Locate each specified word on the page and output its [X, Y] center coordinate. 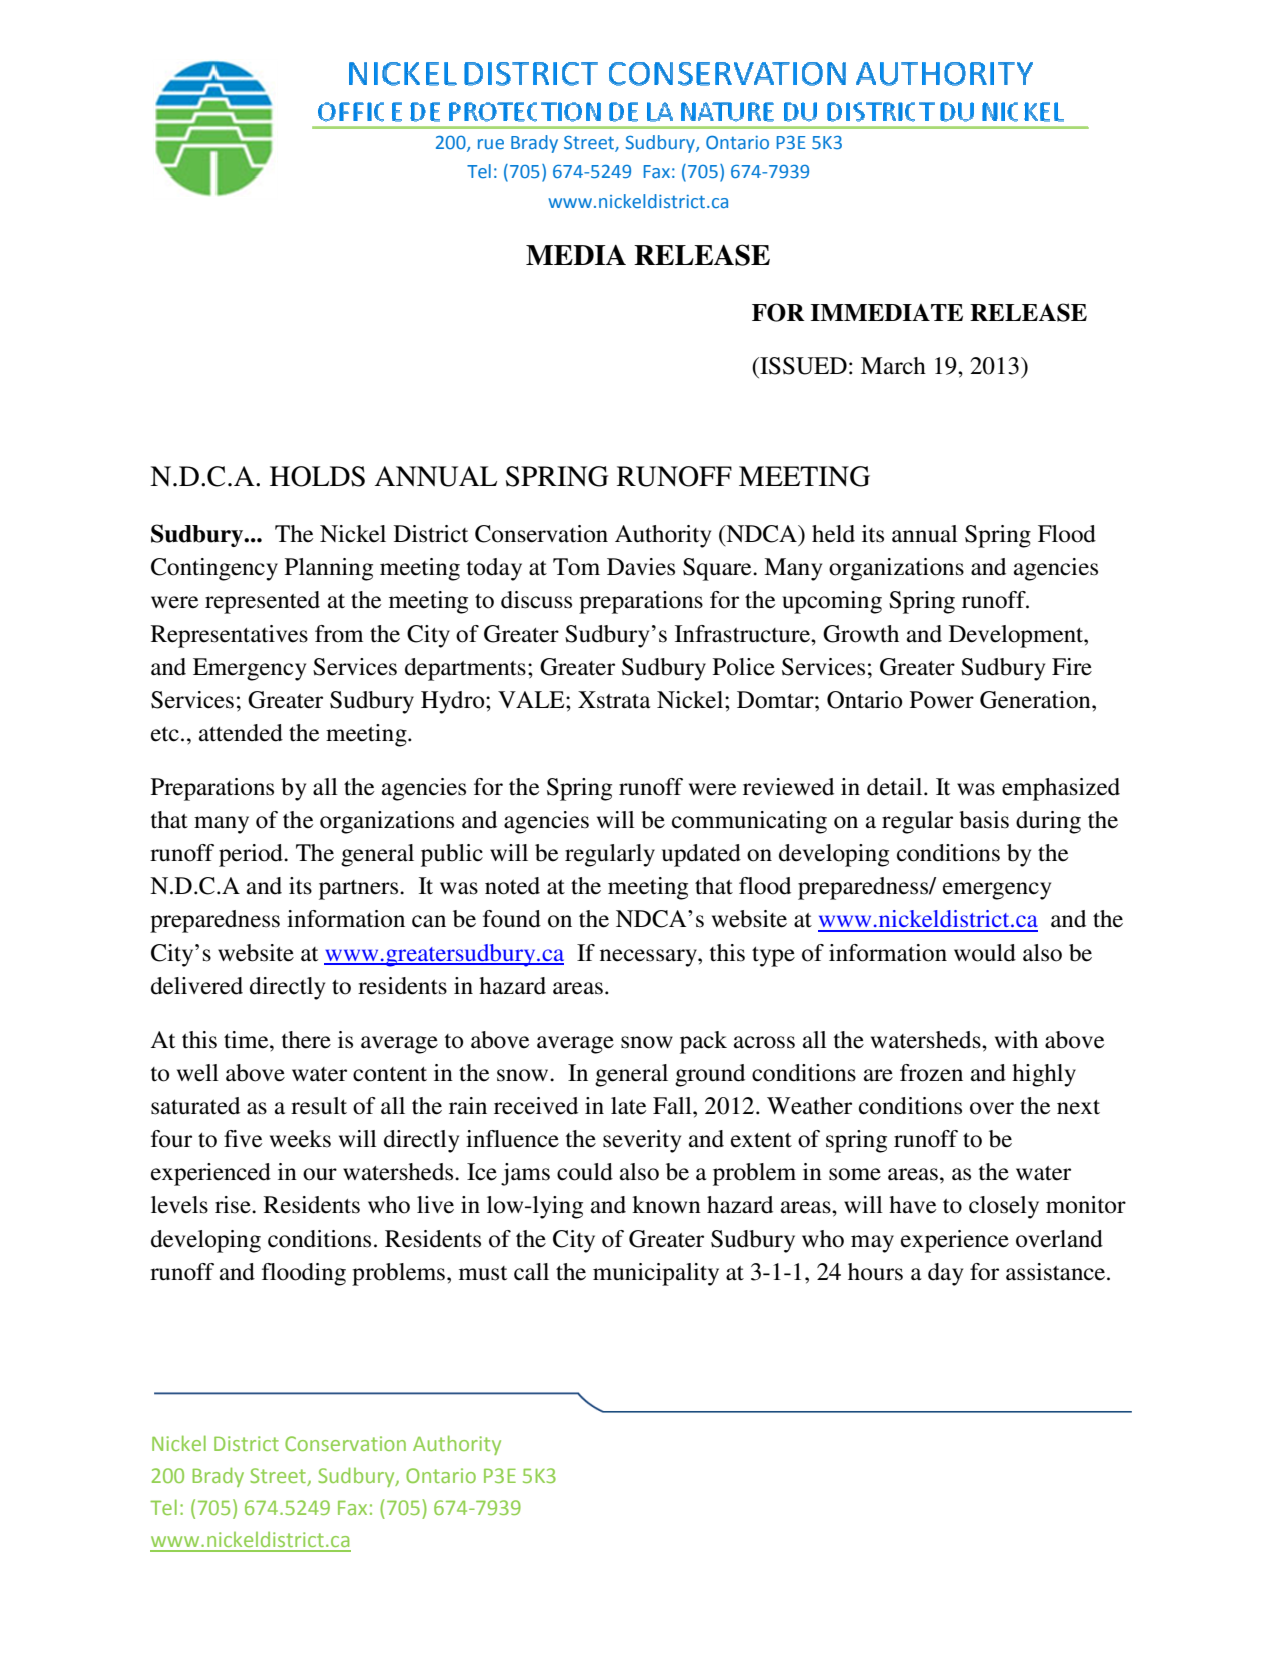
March [893, 366]
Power [942, 700]
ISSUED [802, 366]
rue [491, 144]
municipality [656, 1274]
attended [241, 733]
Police [744, 667]
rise [234, 1205]
